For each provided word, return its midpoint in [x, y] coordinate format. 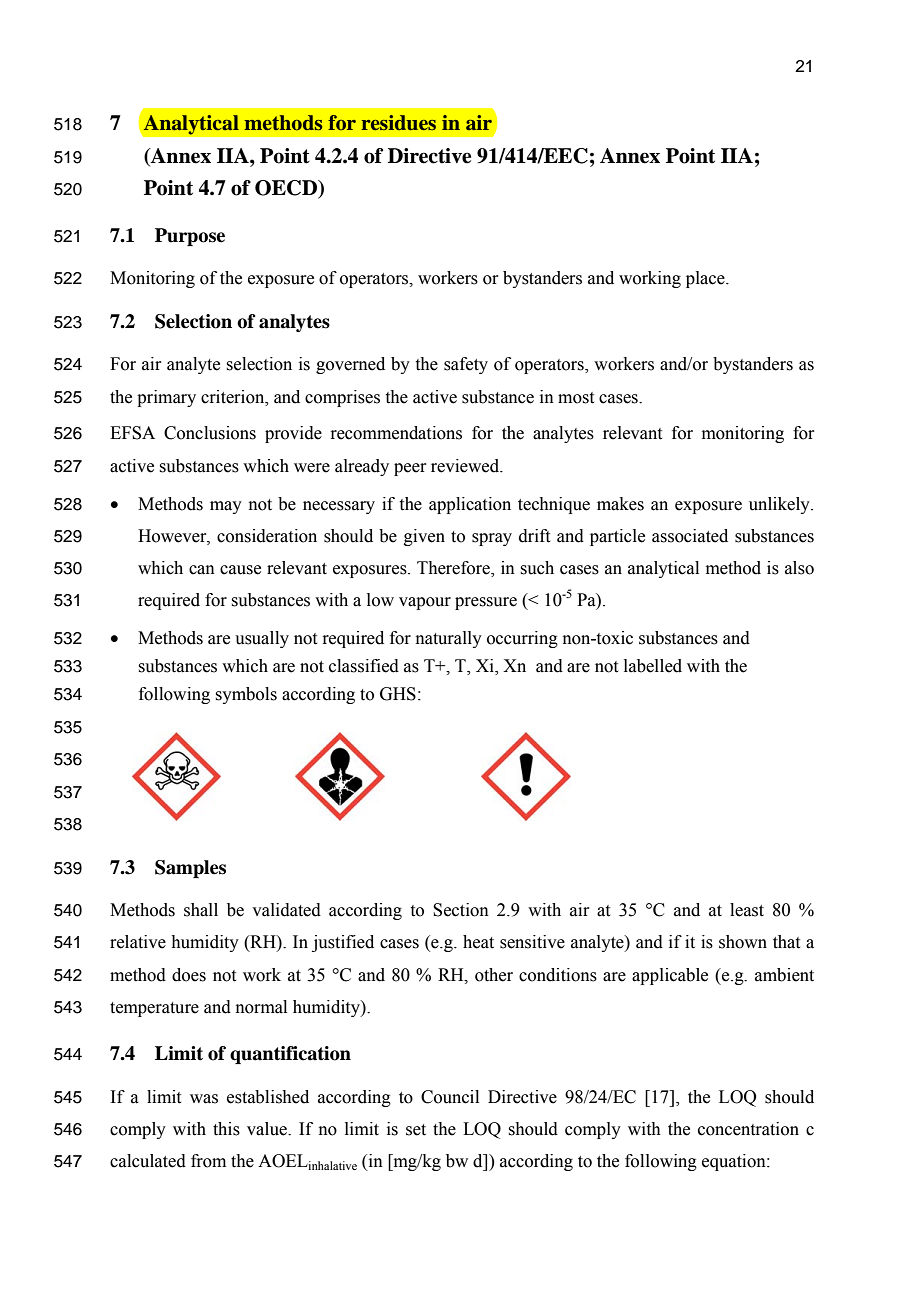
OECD [287, 189]
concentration [748, 1129]
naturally [449, 639]
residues [398, 123]
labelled [653, 666]
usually [262, 639]
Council [450, 1097]
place [706, 279]
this [226, 1129]
